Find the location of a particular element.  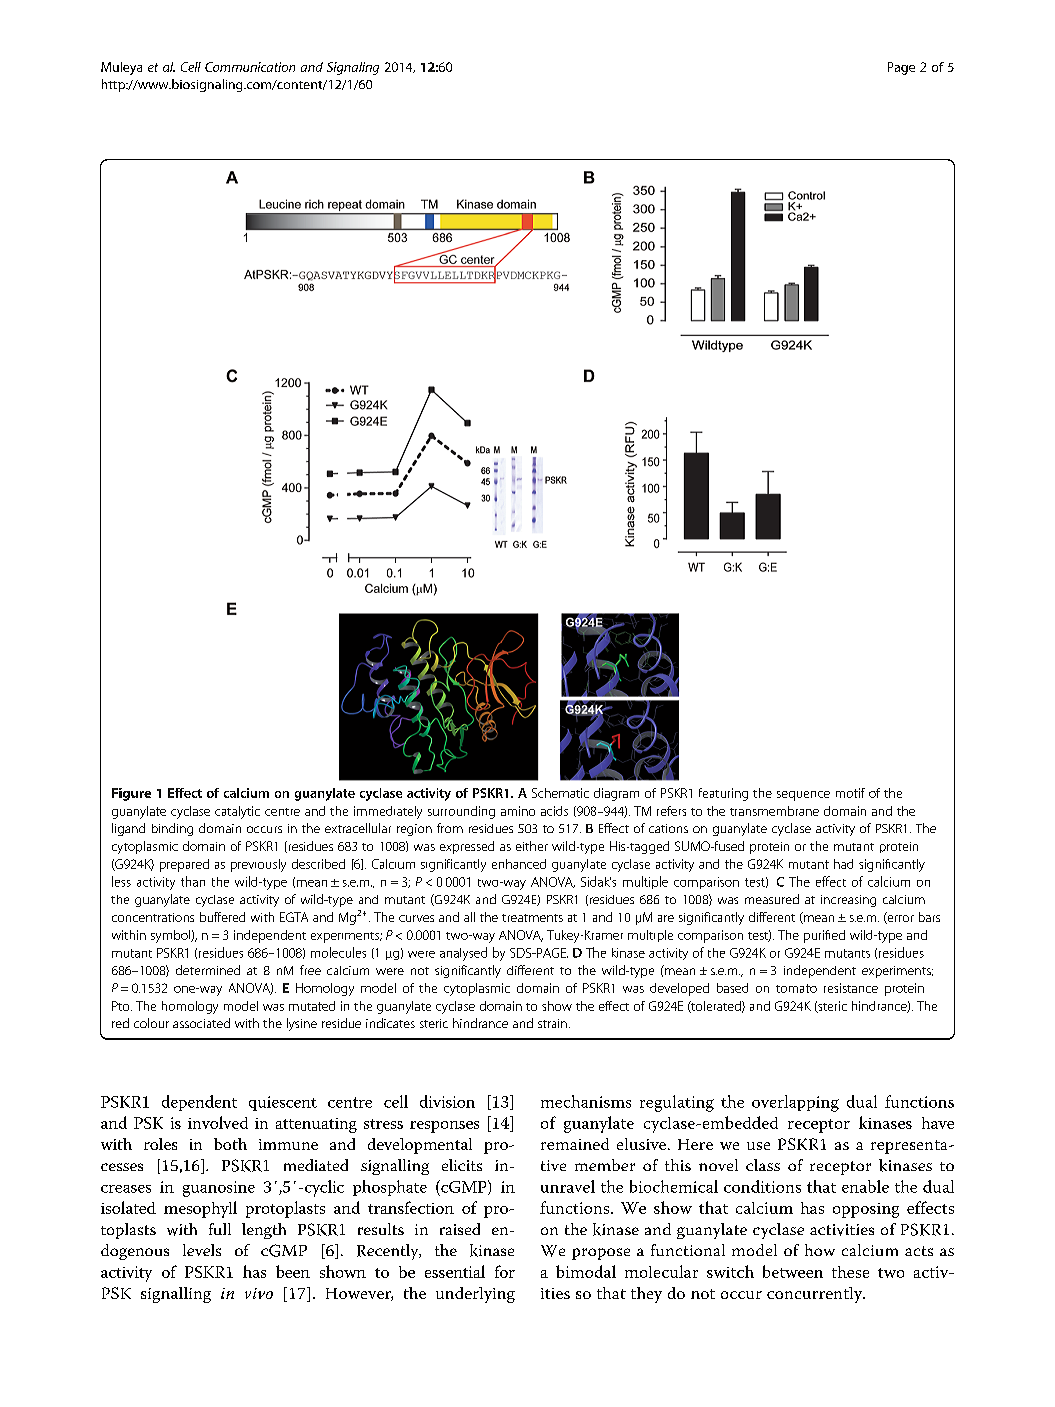

catalytic is located at coordinates (237, 812).
